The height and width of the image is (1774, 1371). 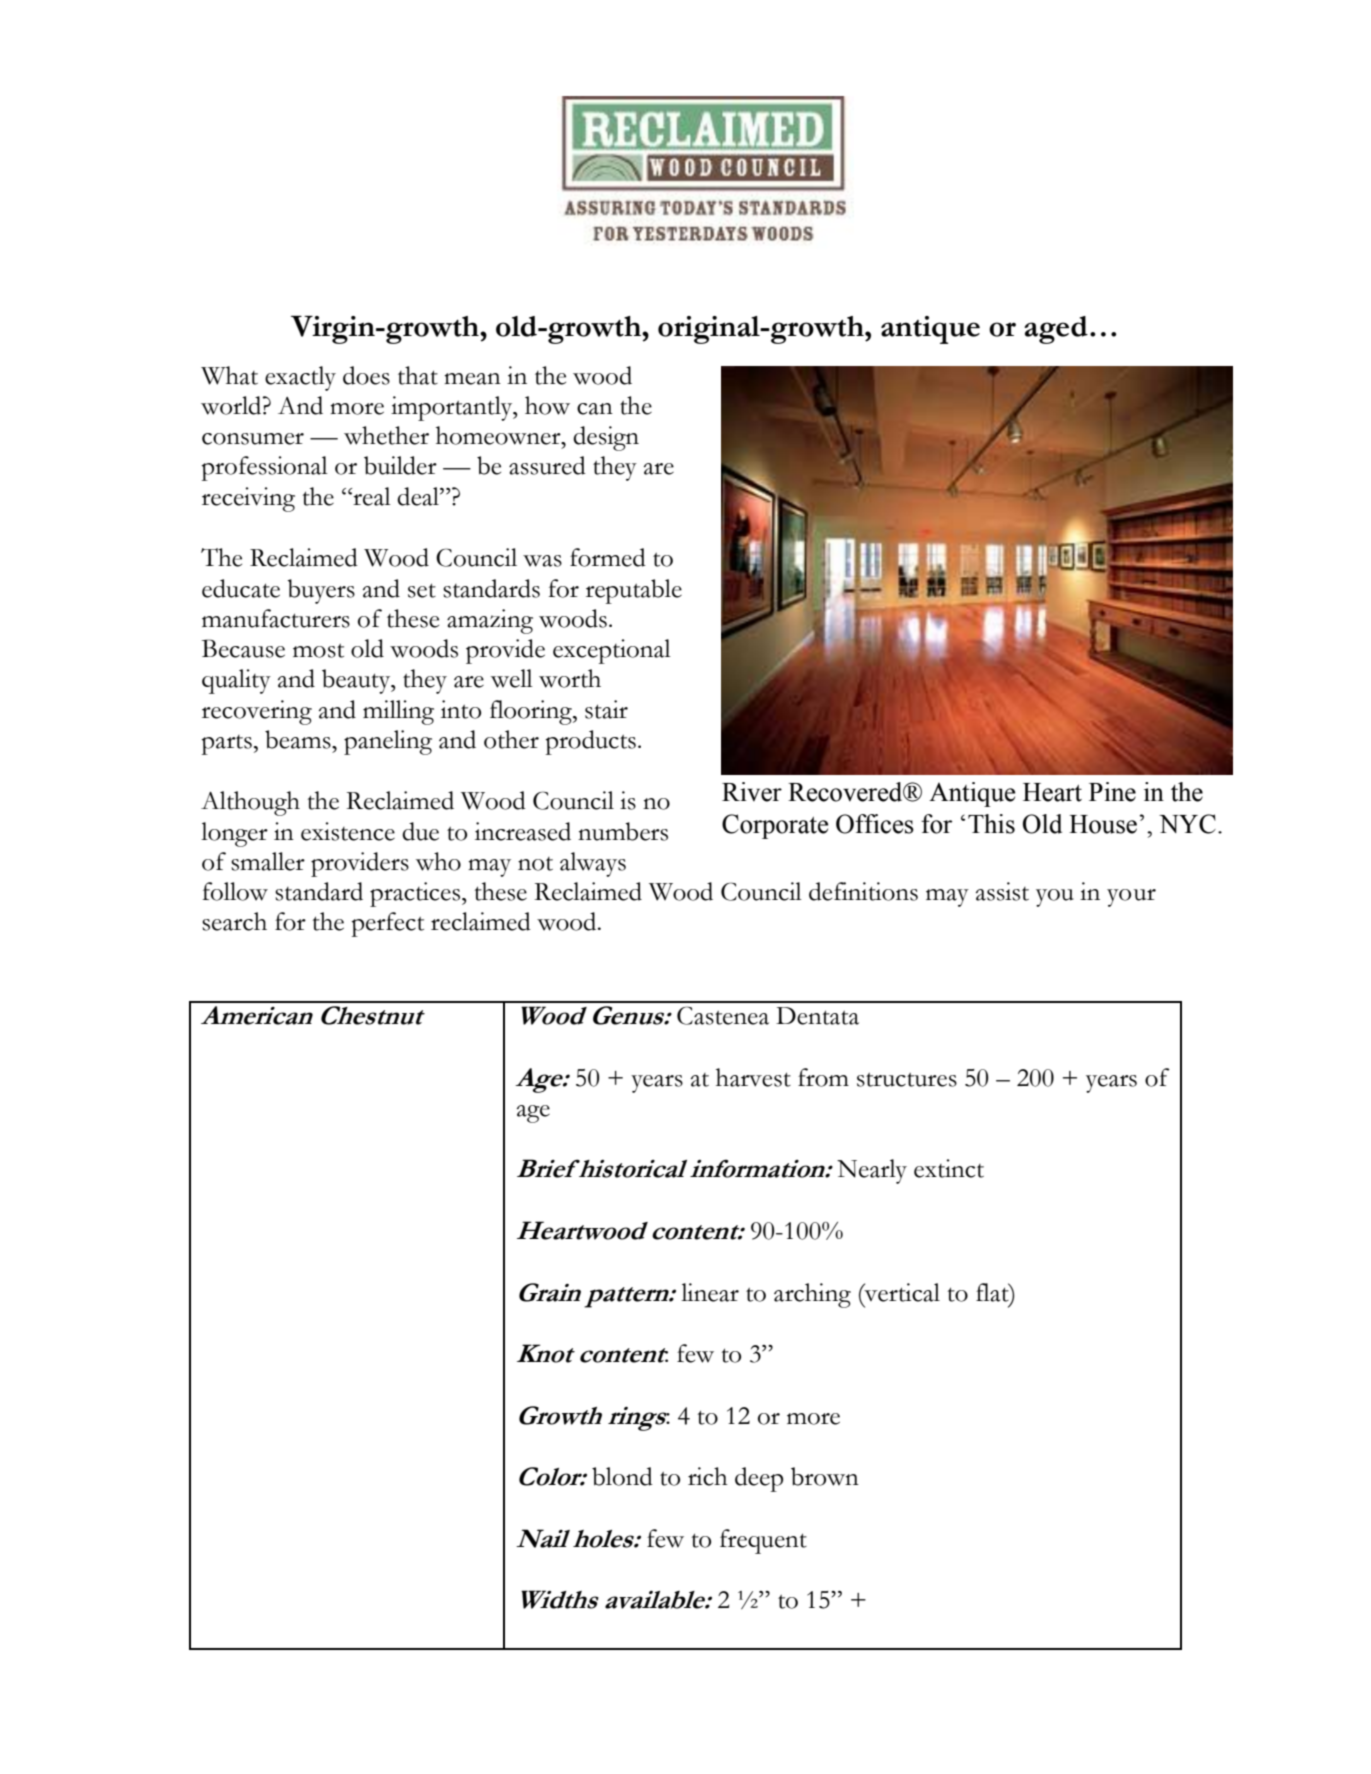 I want to click on beams, so click(x=299, y=739).
